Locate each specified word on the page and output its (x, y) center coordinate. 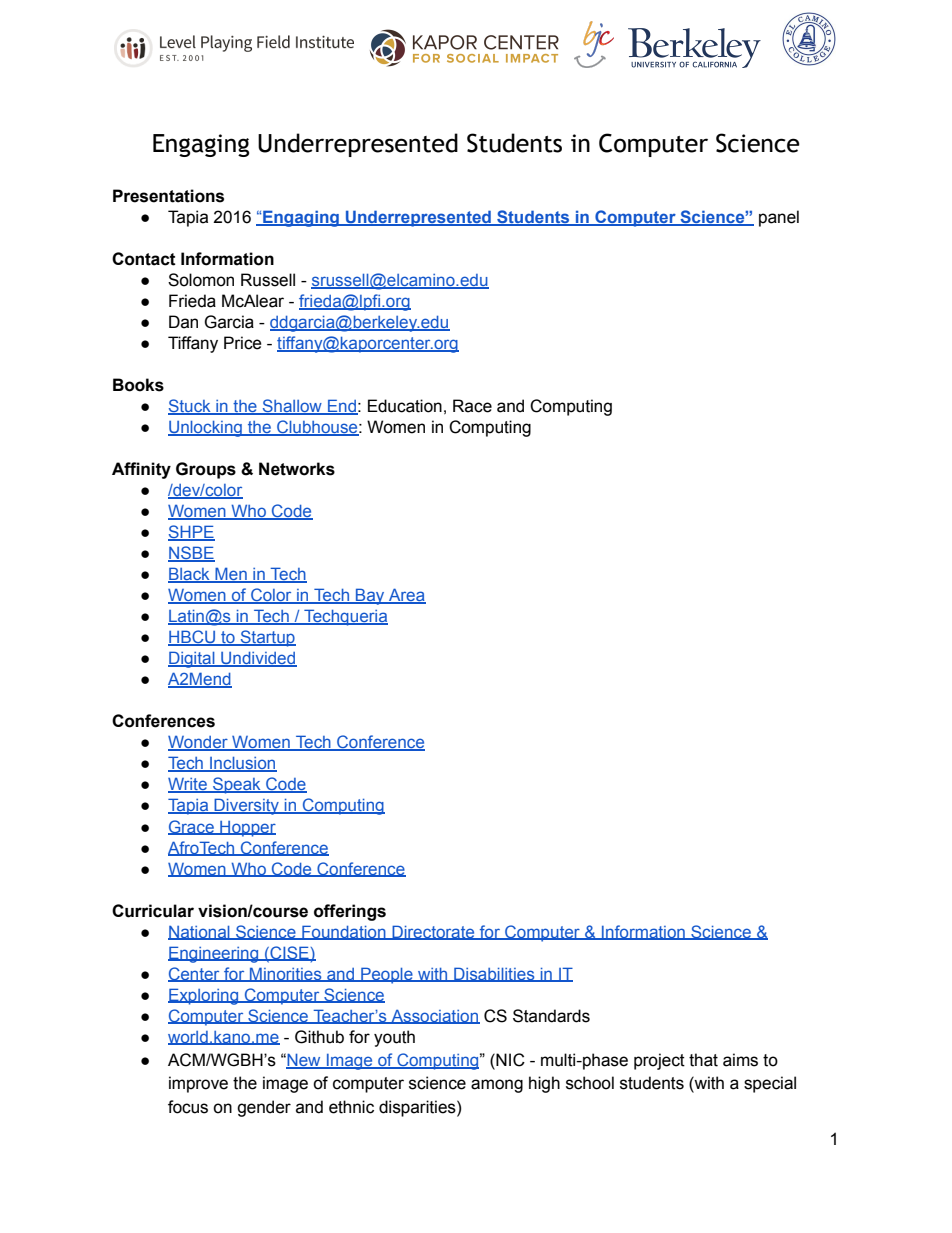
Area (406, 596)
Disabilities (494, 974)
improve (198, 1084)
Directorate (433, 932)
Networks (297, 469)
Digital (192, 659)
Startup (267, 638)
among (497, 1086)
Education (405, 406)
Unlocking (206, 429)
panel (779, 218)
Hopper (247, 829)
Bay (370, 596)
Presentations (168, 196)
